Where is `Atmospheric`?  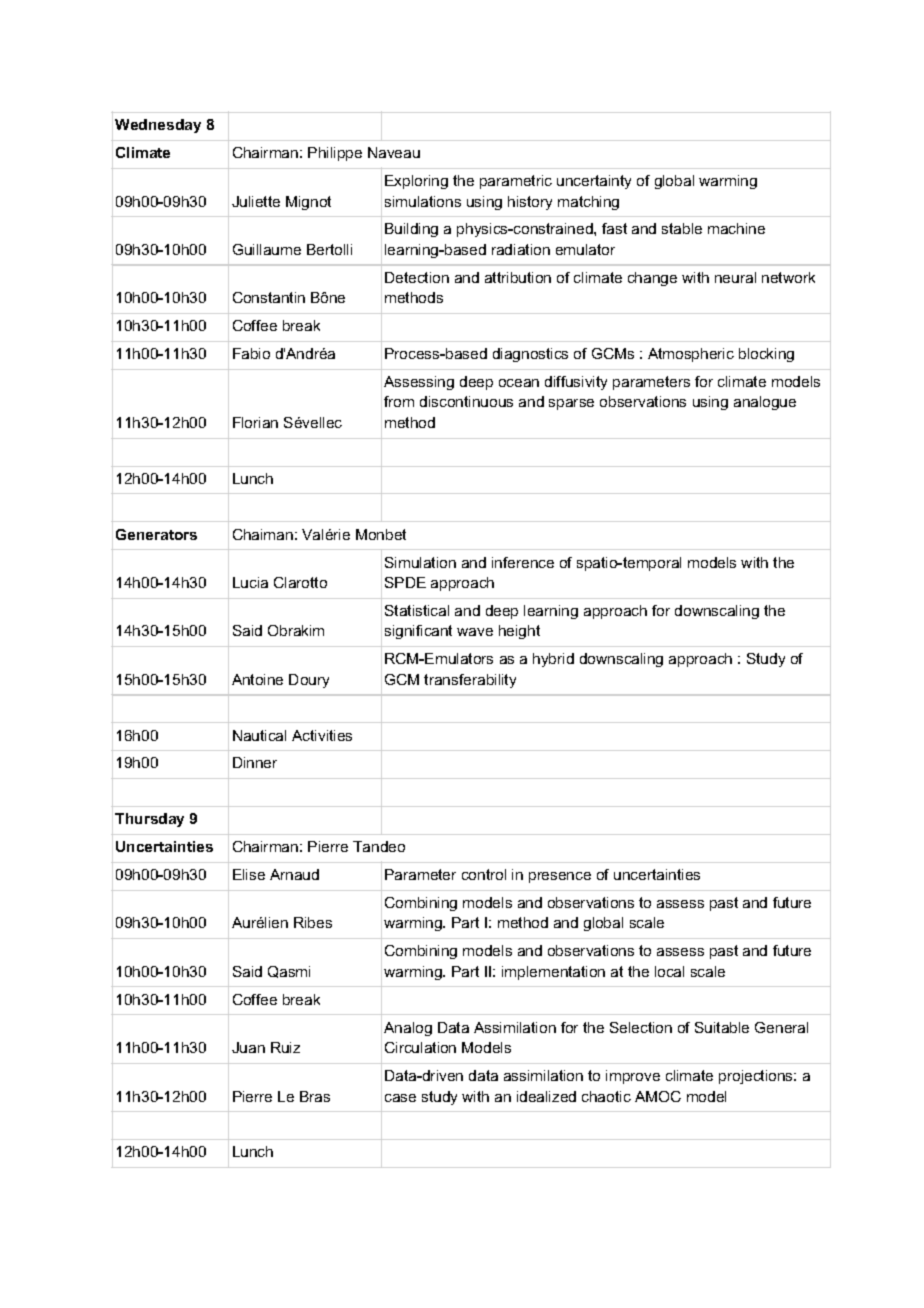 Atmospheric is located at coordinates (691, 355).
